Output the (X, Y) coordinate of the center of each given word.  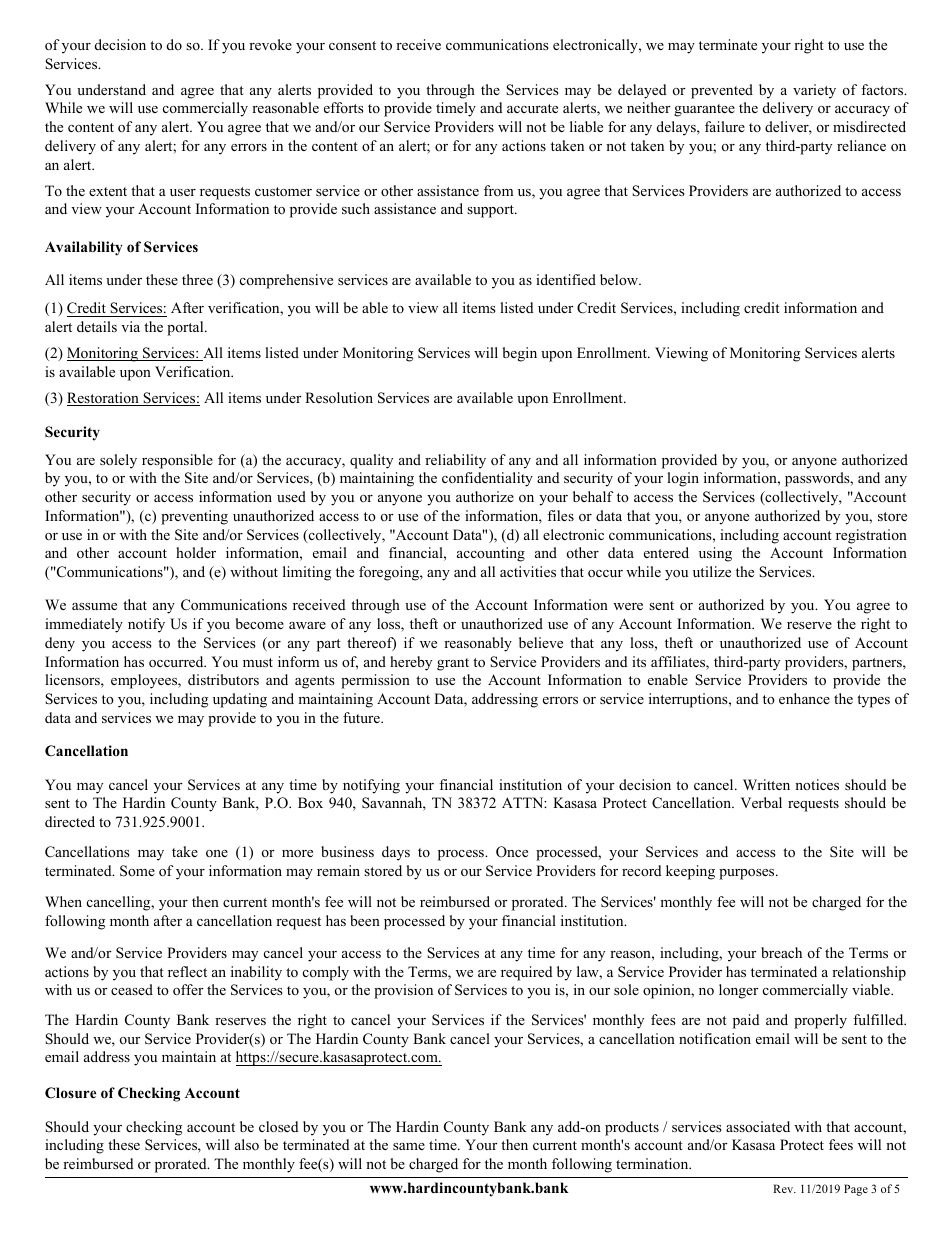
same (409, 1146)
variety (814, 91)
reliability (455, 461)
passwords (818, 479)
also (247, 1144)
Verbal (761, 802)
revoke (270, 44)
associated (758, 1126)
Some (137, 871)
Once (512, 852)
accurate (532, 108)
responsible (177, 461)
